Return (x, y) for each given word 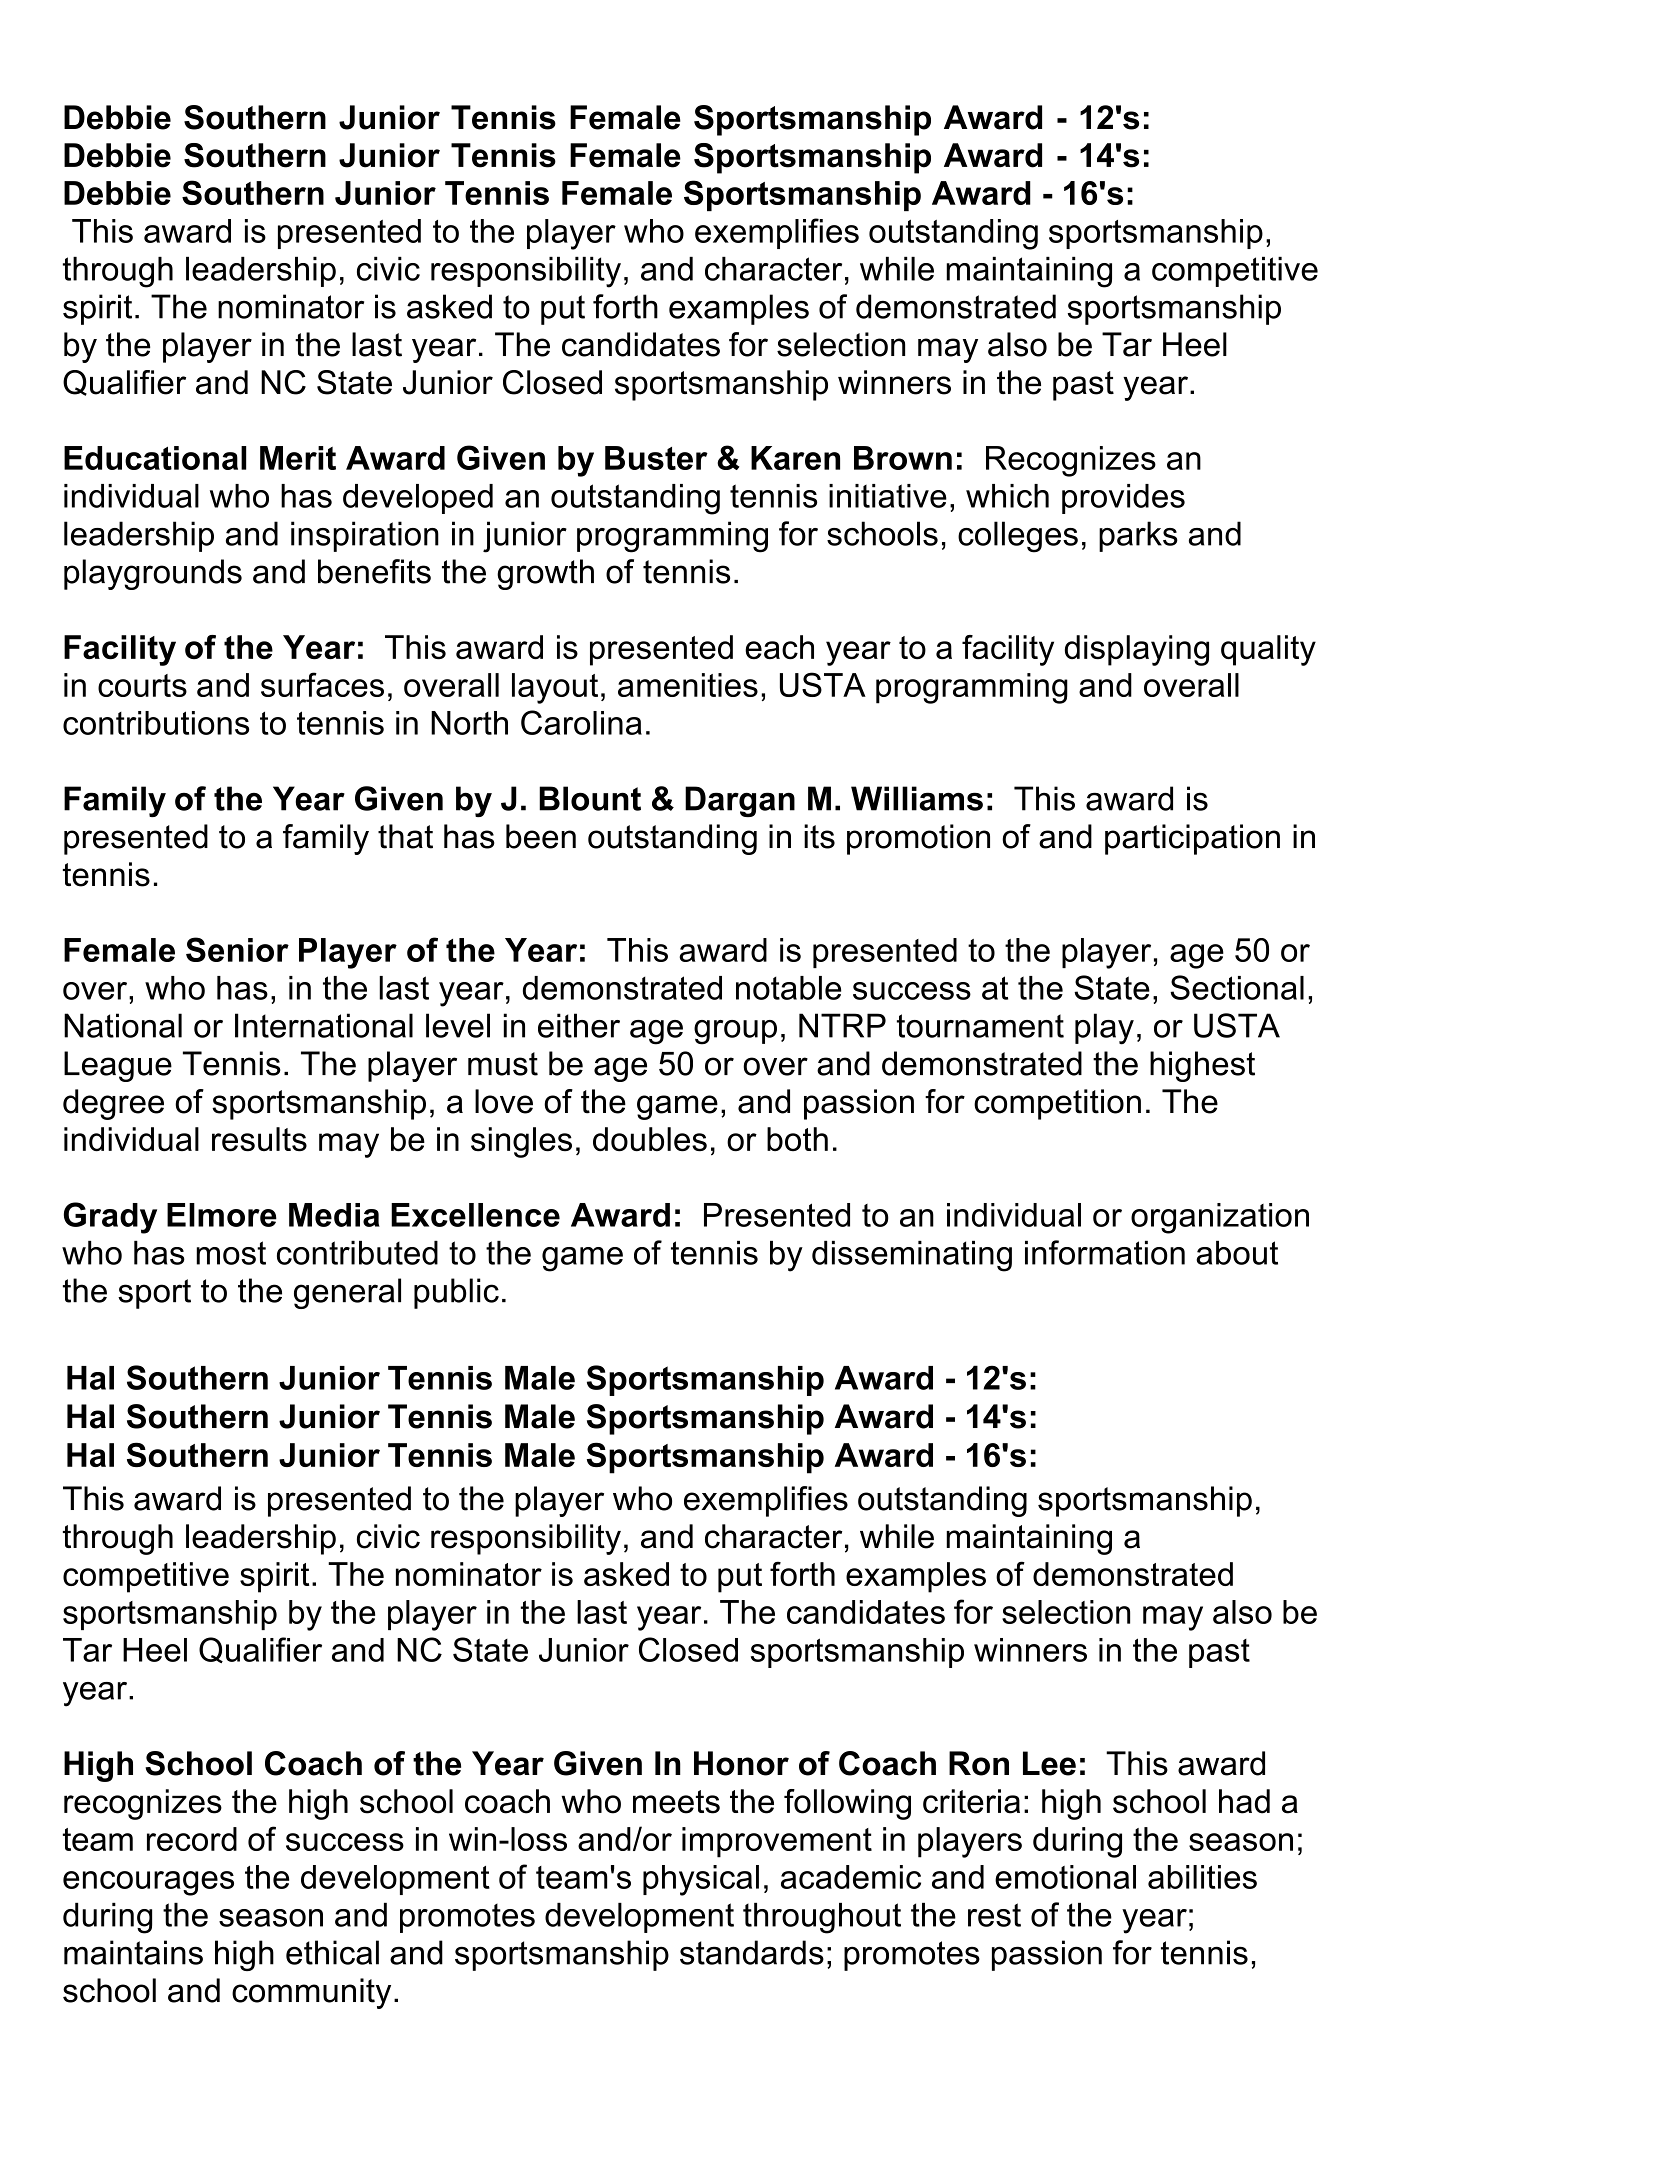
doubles (650, 1139)
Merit (298, 458)
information (1105, 1252)
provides (1123, 499)
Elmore (222, 1215)
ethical (332, 1952)
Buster (656, 458)
